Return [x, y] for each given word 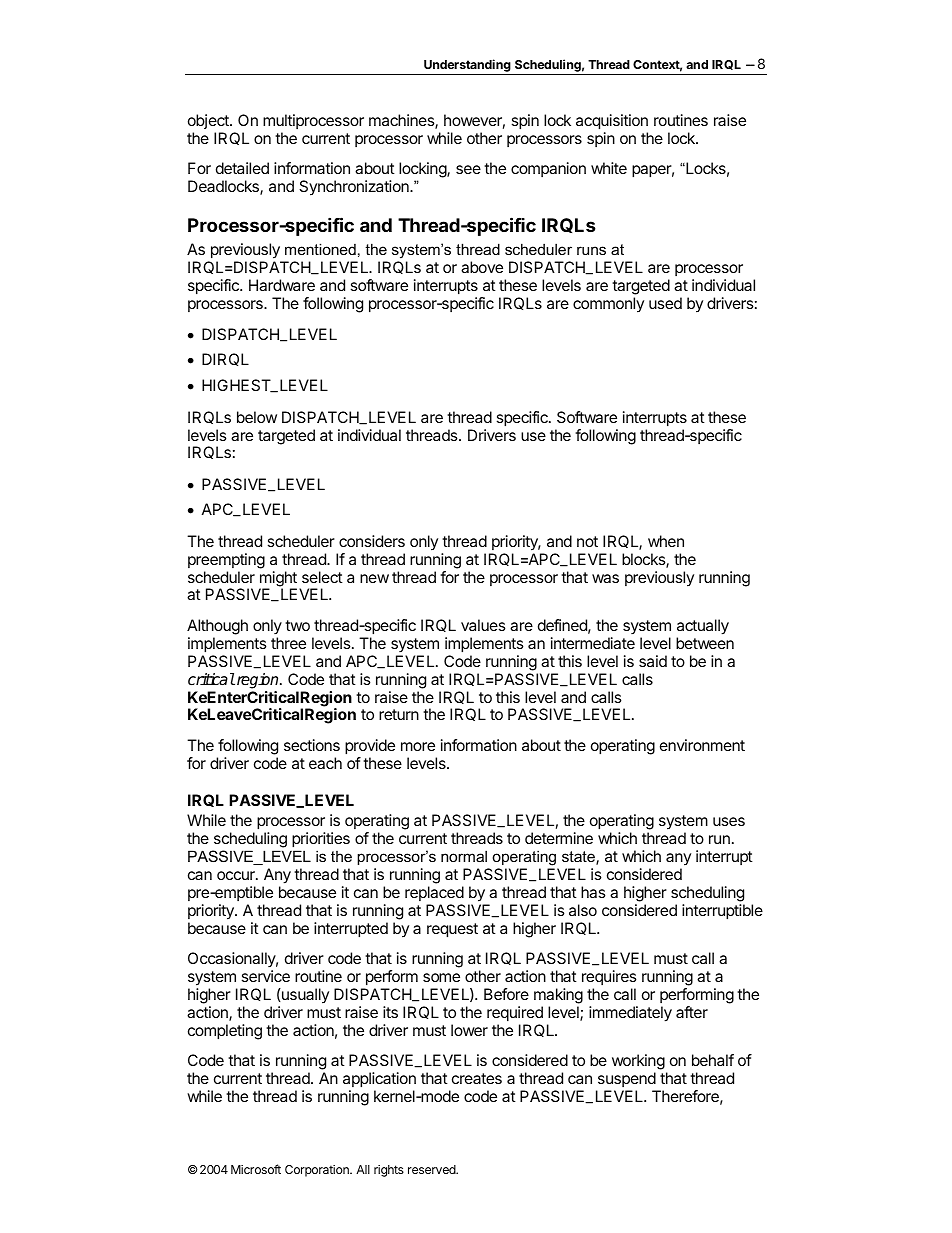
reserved [433, 1169]
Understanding [467, 65]
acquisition [612, 122]
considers [372, 541]
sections [312, 745]
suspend [627, 1079]
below [257, 417]
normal [464, 856]
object [209, 121]
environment [702, 745]
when [666, 541]
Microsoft [256, 1169]
